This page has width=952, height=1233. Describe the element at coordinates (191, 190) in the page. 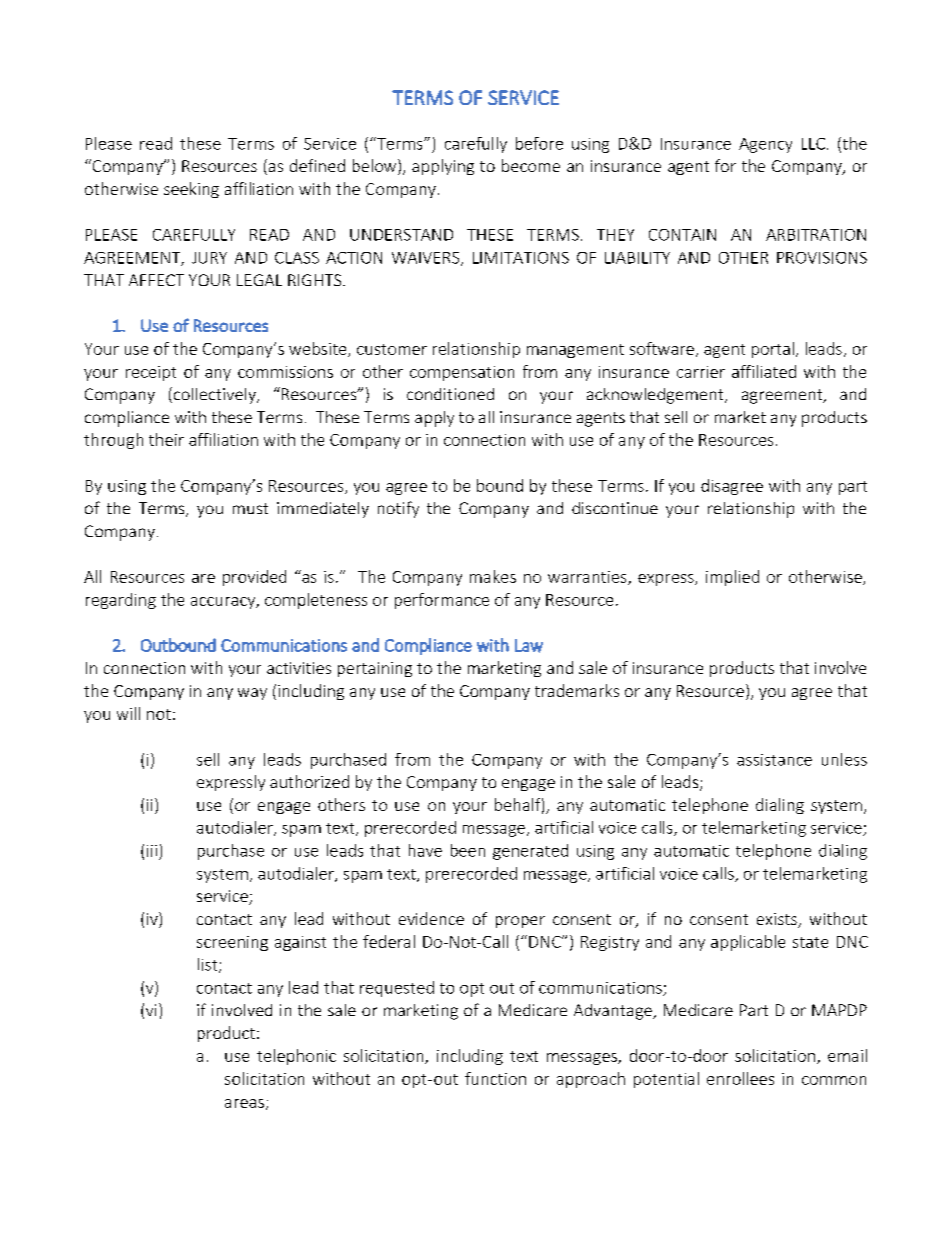

I see `seeking` at that location.
